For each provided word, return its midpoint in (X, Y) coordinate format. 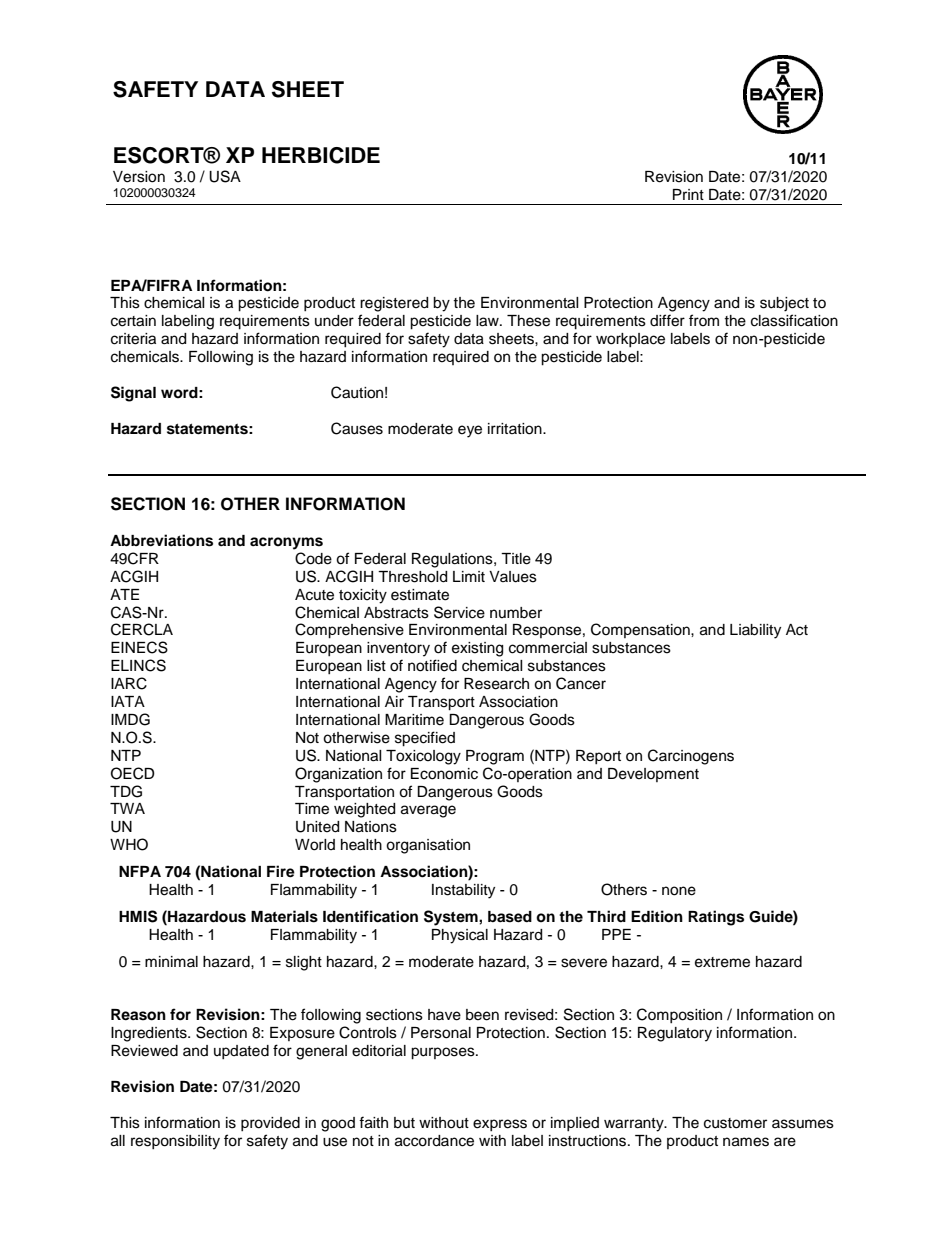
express (500, 1125)
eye (470, 431)
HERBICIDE (321, 155)
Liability (755, 631)
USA (225, 176)
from (704, 320)
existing (477, 649)
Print (688, 194)
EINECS (139, 647)
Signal (133, 394)
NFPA (140, 871)
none (679, 891)
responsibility (175, 1142)
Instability (463, 891)
